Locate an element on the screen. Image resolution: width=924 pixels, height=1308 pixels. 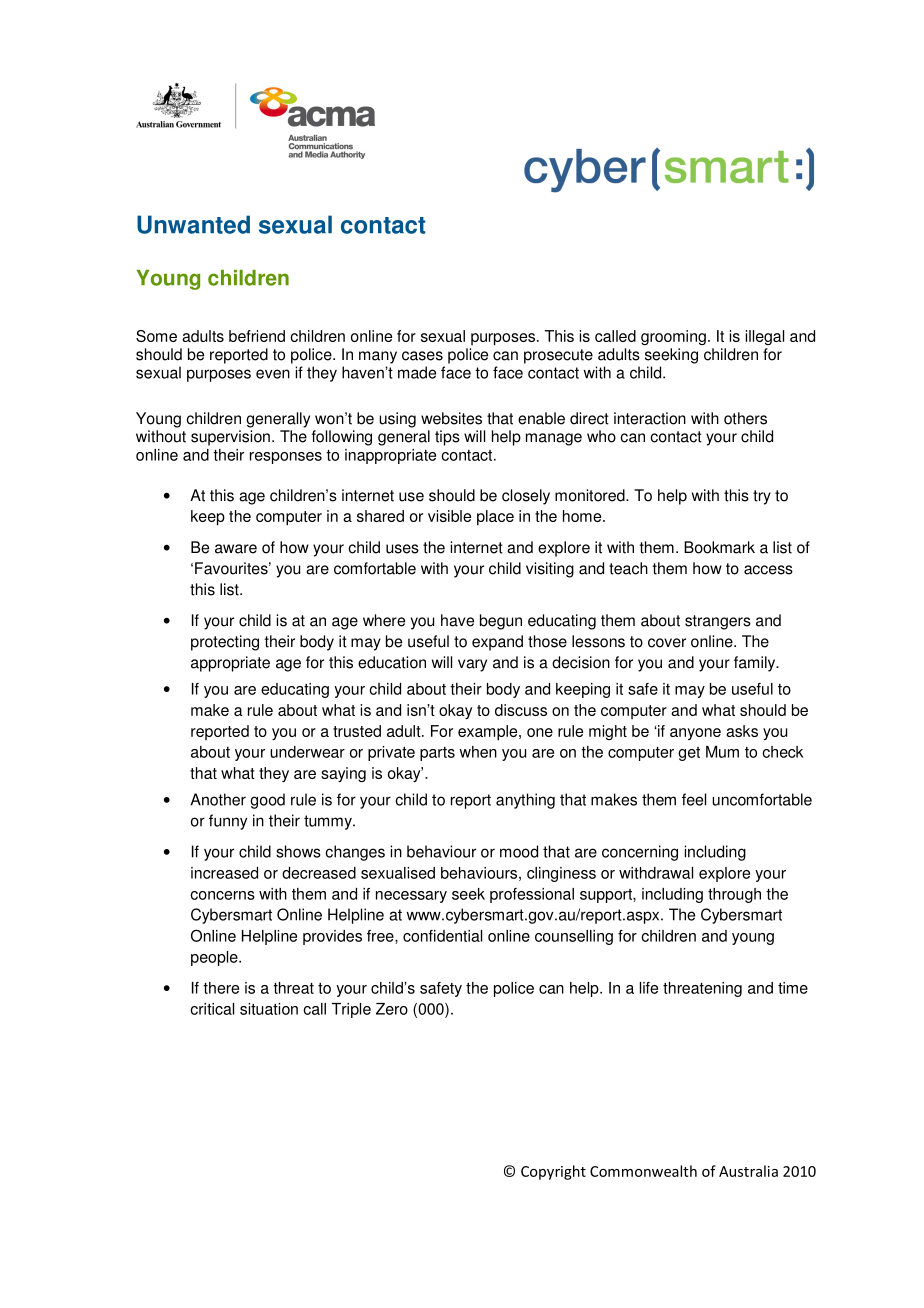
aware is located at coordinates (236, 549).
